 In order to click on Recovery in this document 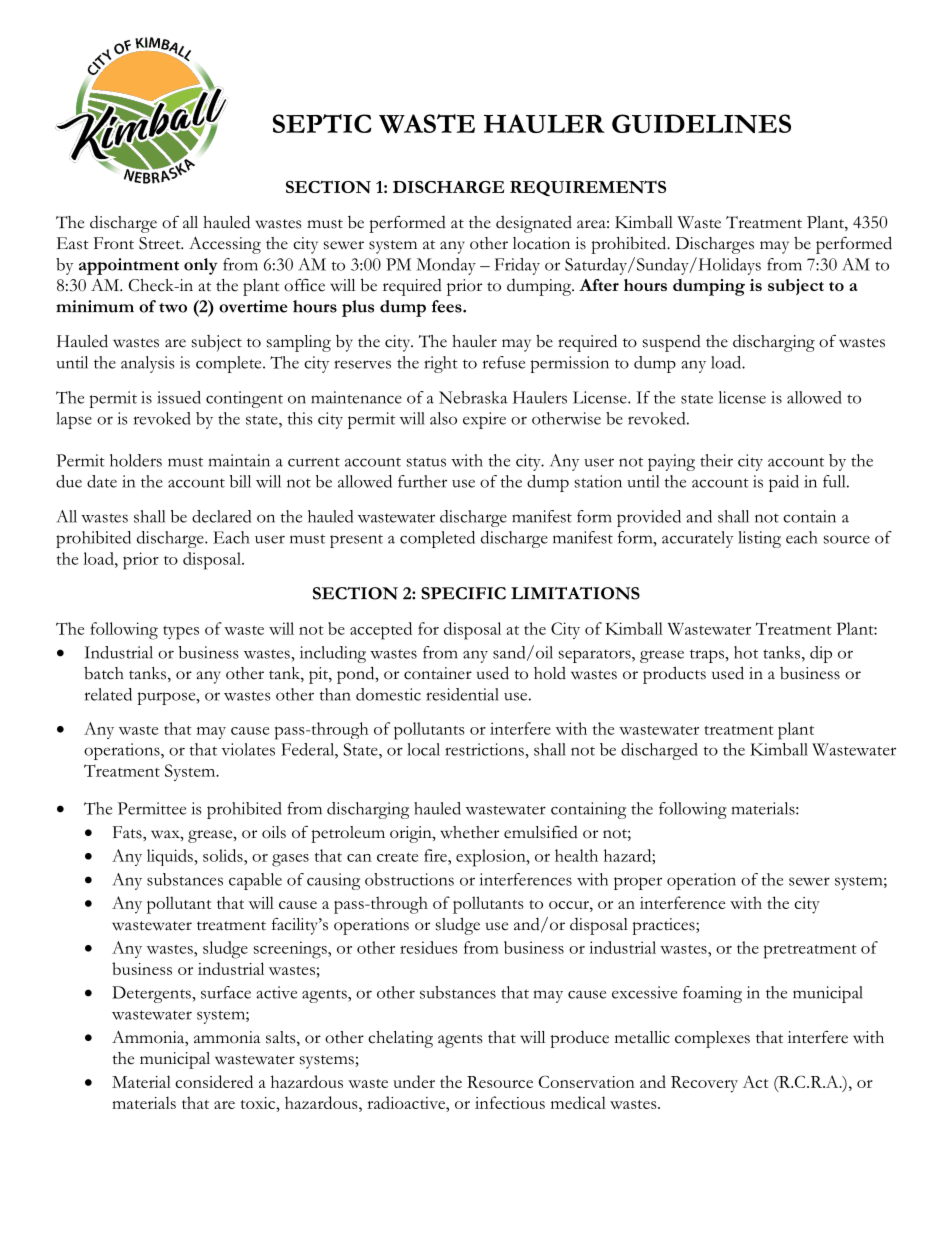, I will do `click(704, 1084)`.
